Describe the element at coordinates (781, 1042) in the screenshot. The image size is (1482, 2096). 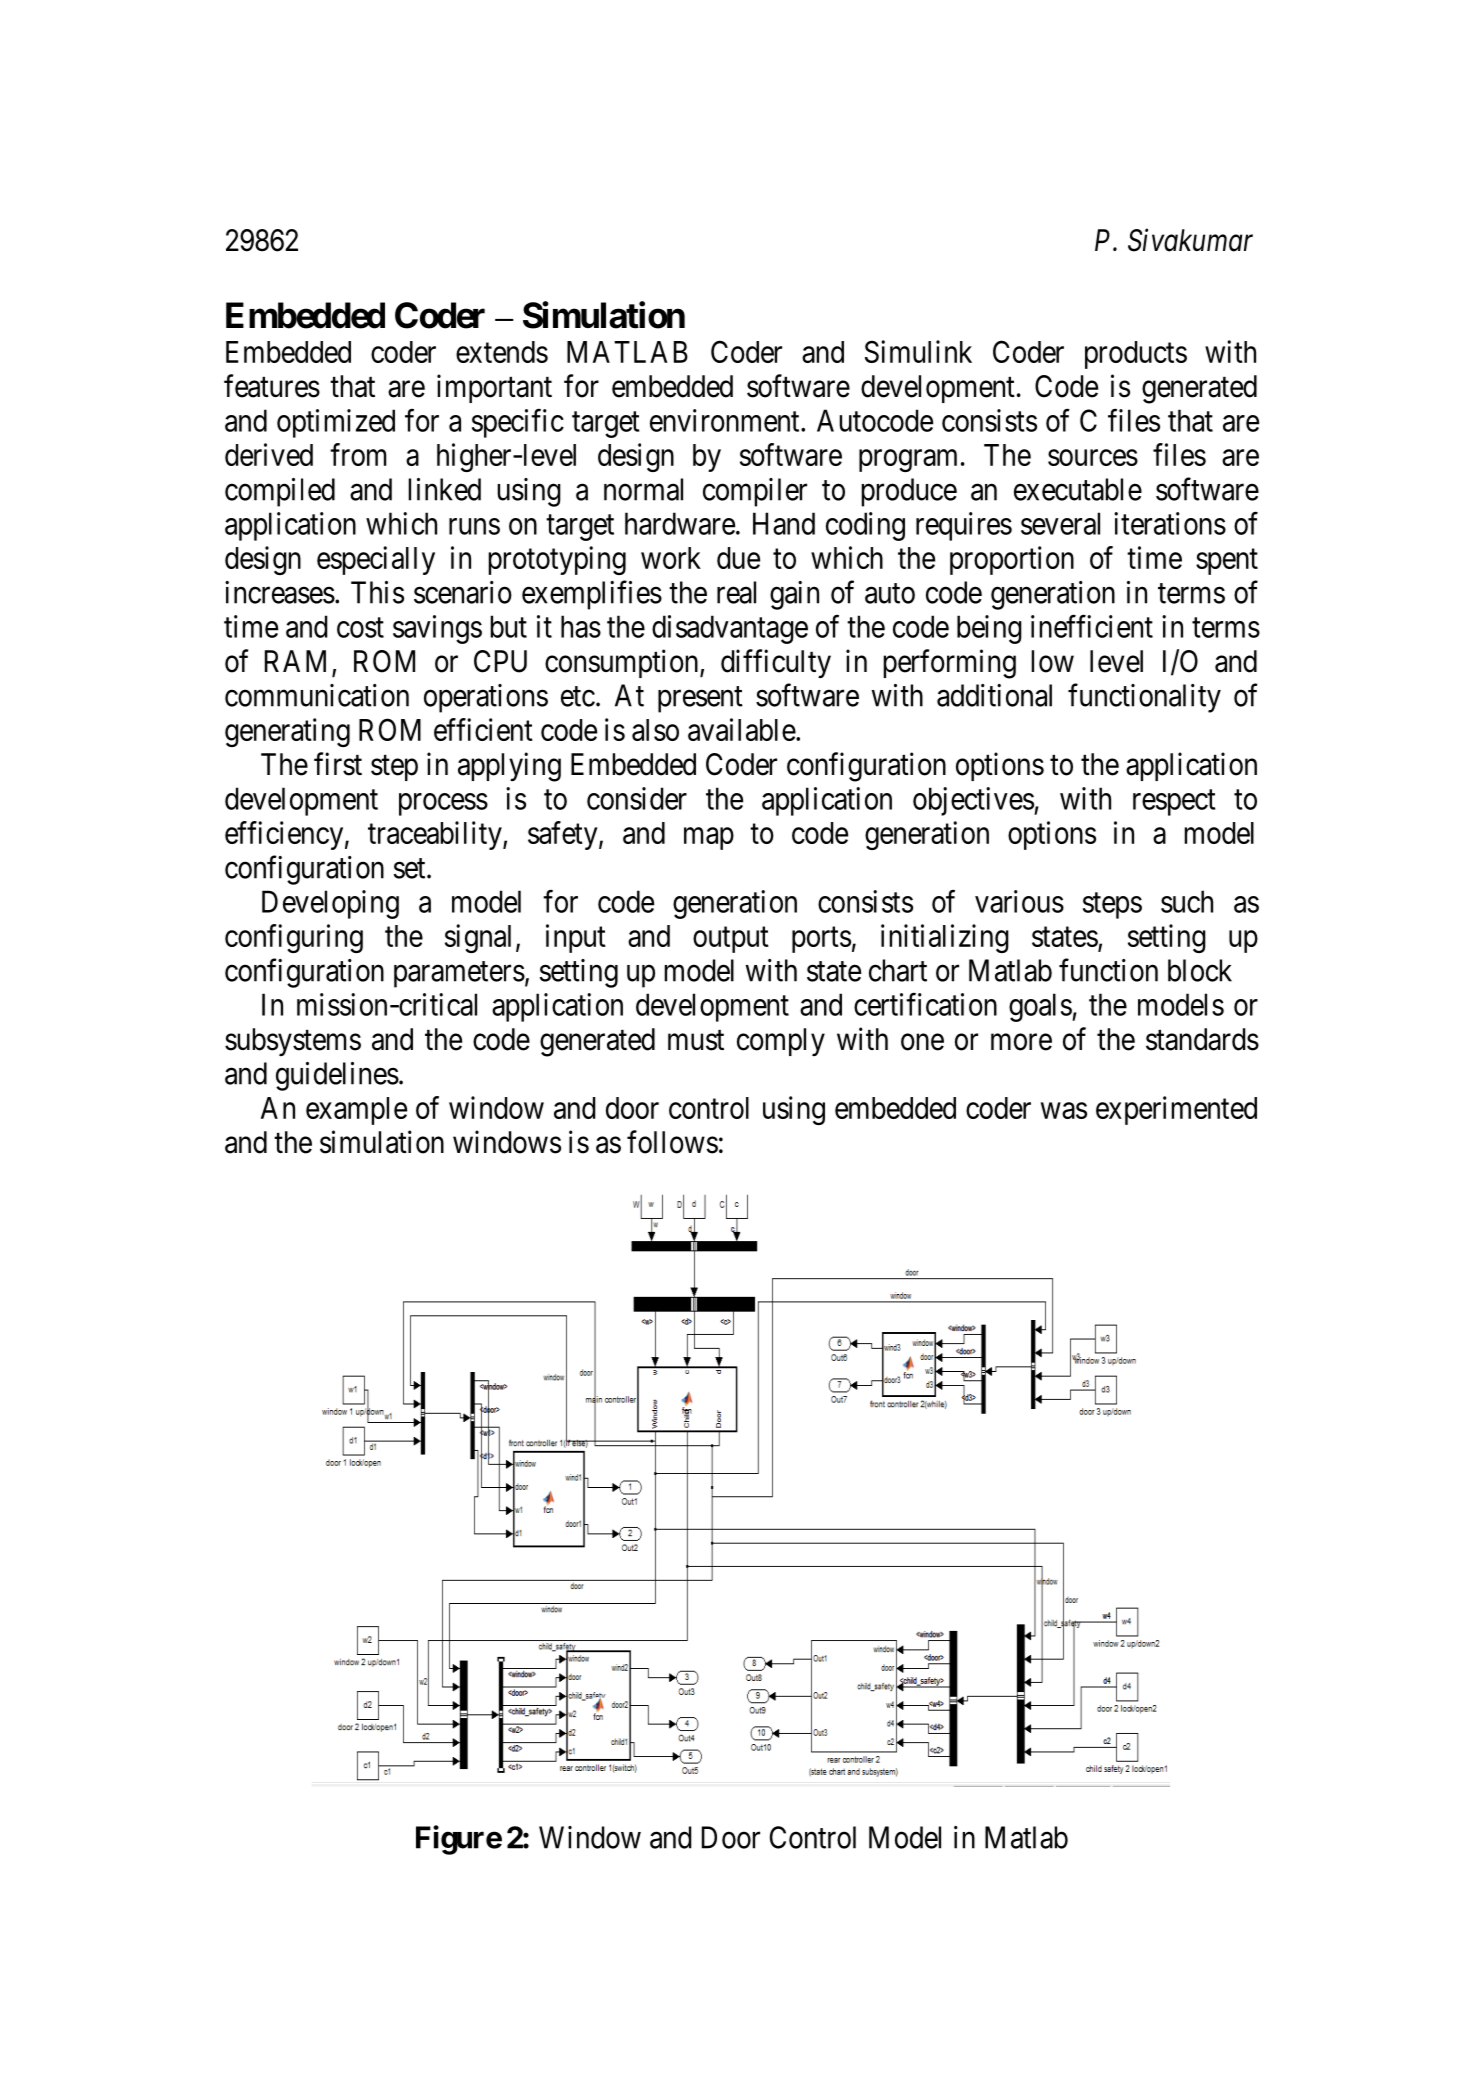
I see `comply` at that location.
